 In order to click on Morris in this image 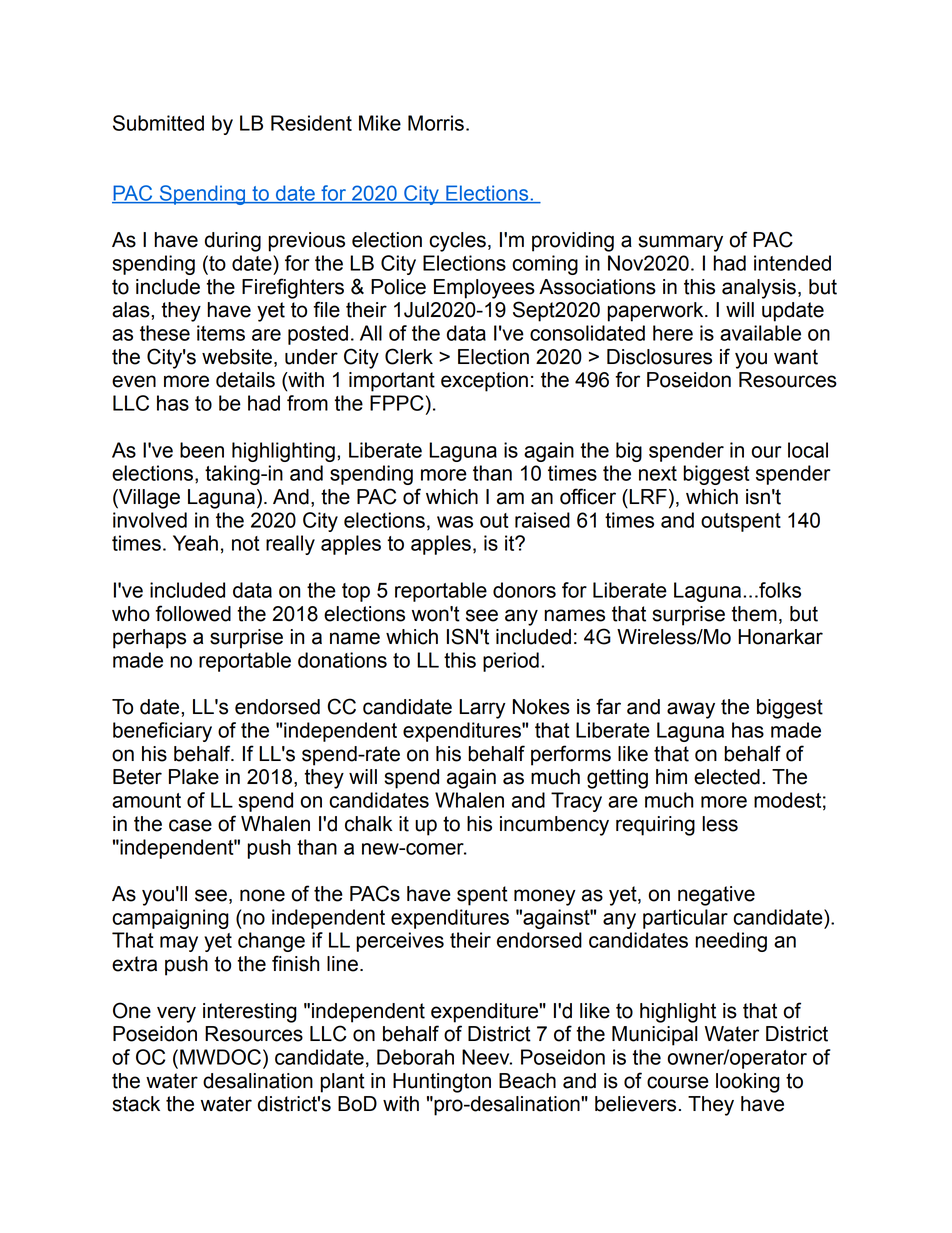, I will do `click(436, 123)`.
